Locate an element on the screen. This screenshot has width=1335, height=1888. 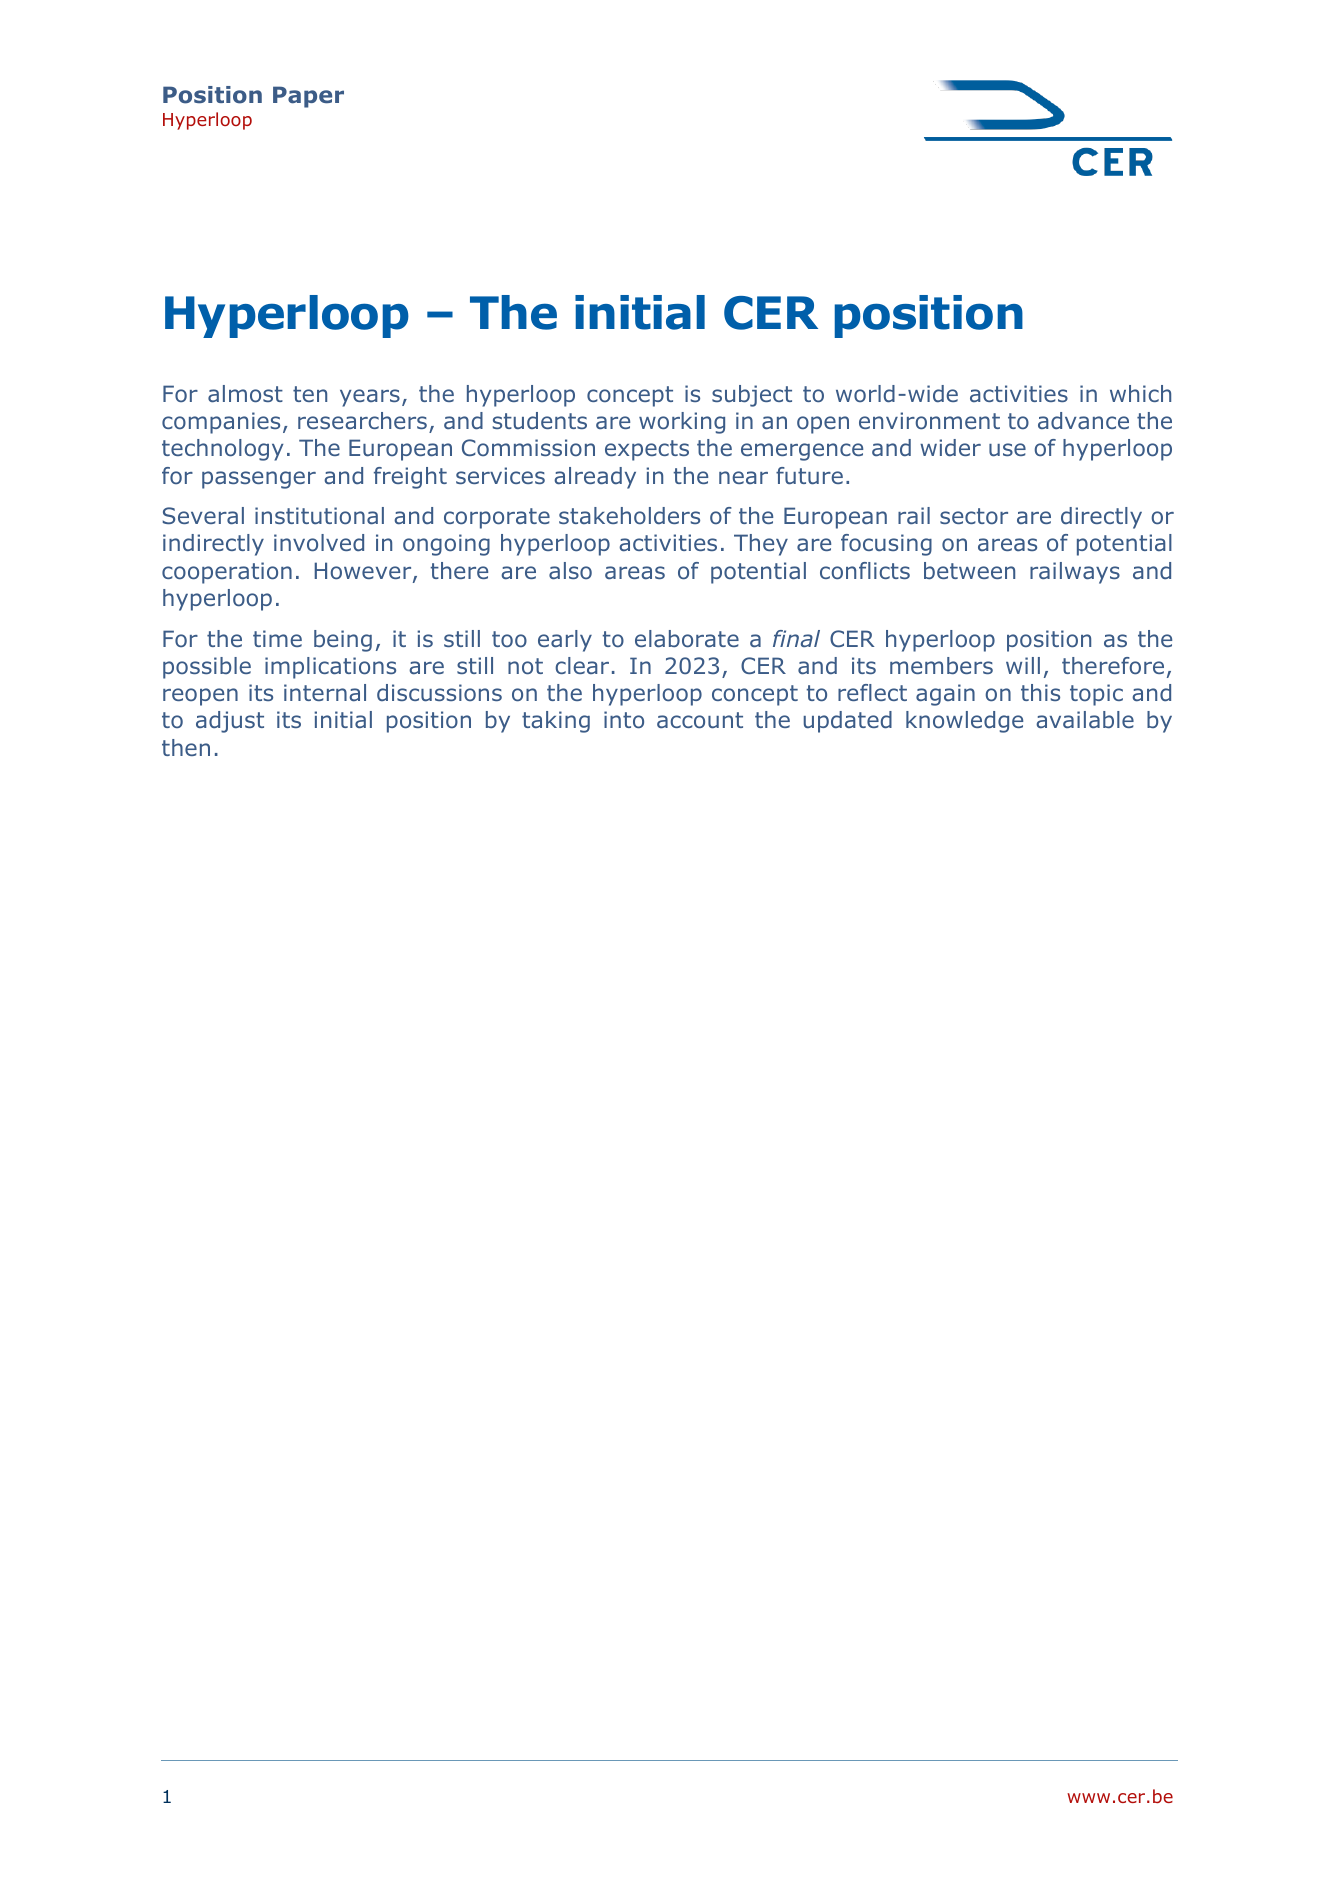
sector is located at coordinates (974, 516).
